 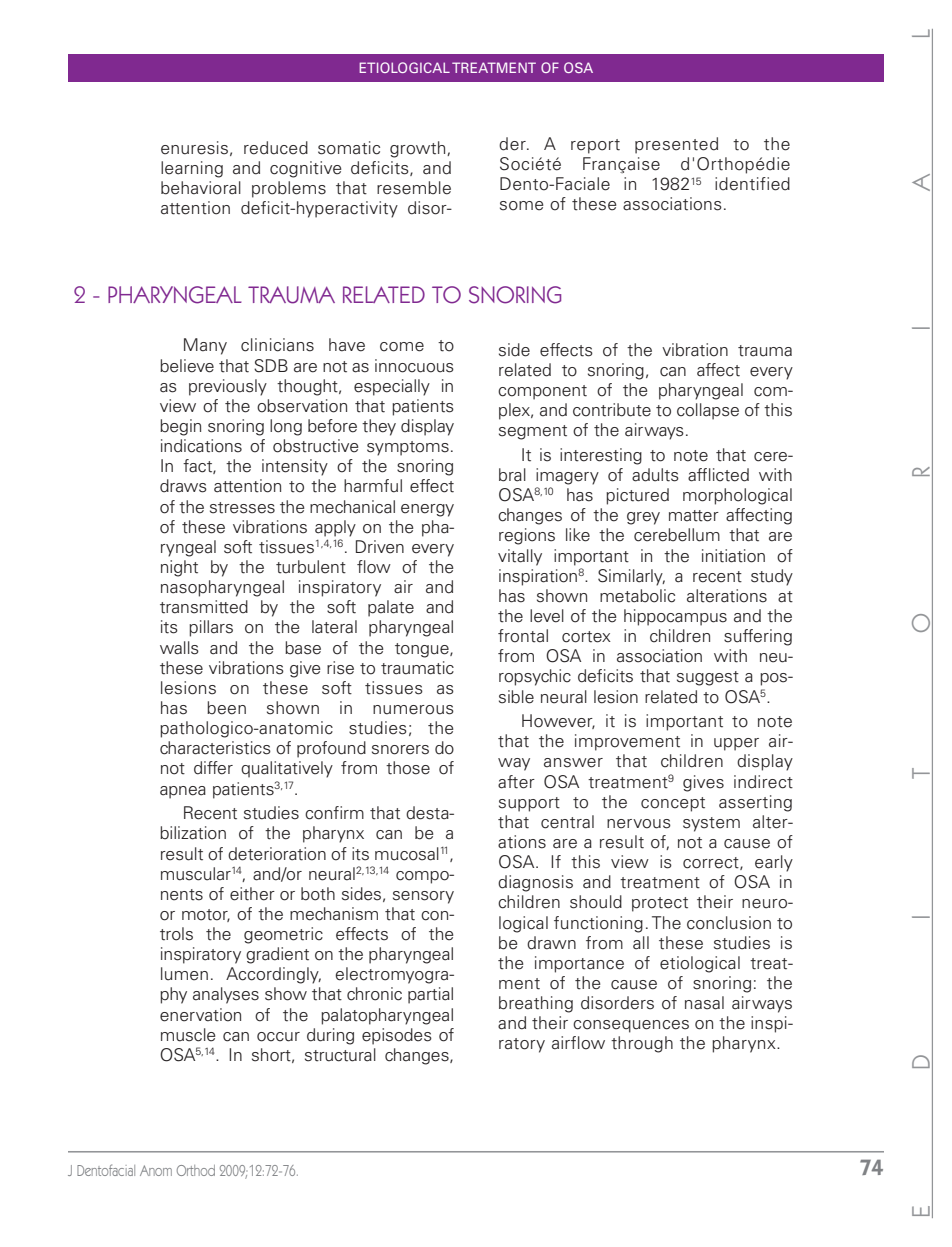 I want to click on support, so click(x=529, y=804).
